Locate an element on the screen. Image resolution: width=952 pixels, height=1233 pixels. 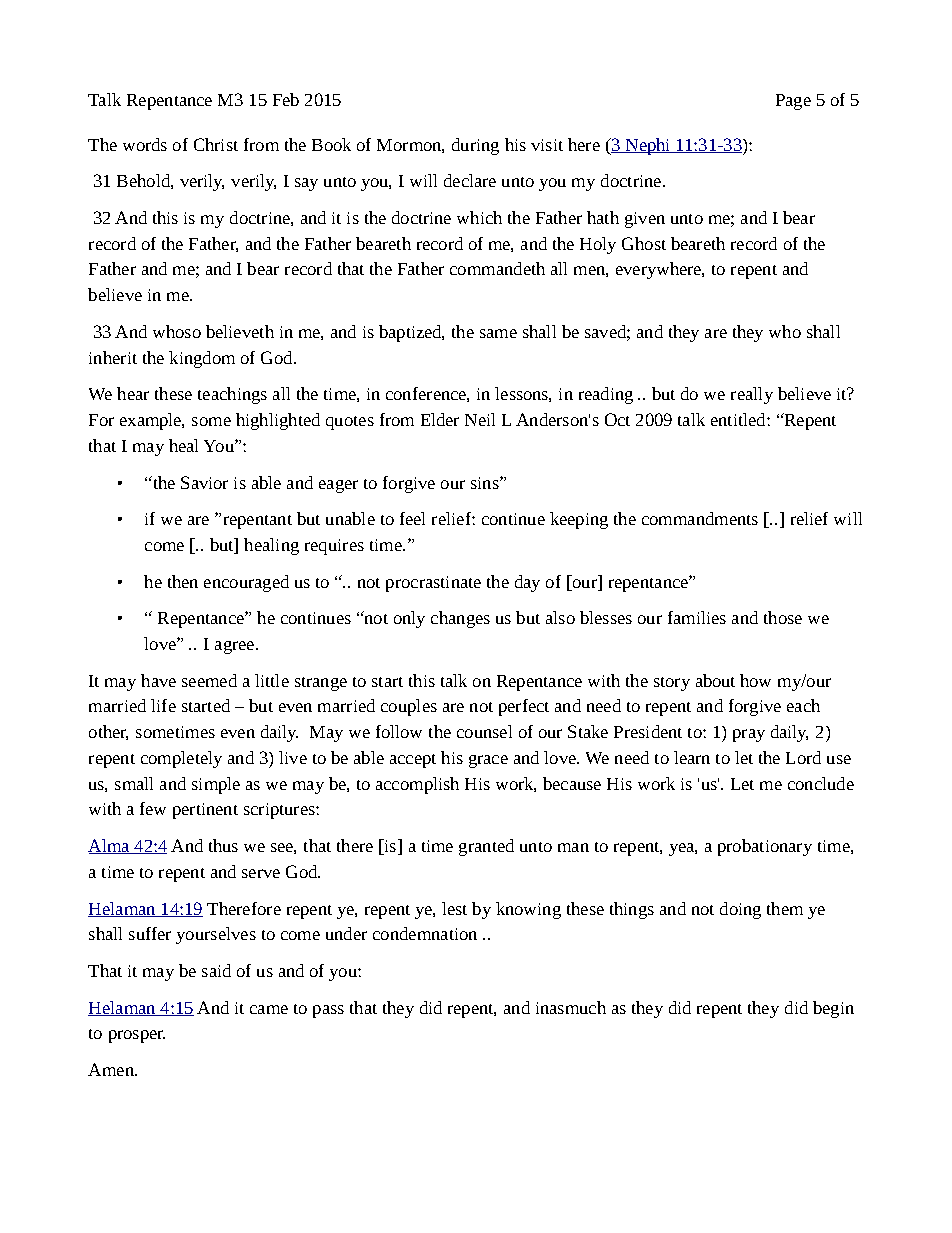
prosper is located at coordinates (137, 1036).
